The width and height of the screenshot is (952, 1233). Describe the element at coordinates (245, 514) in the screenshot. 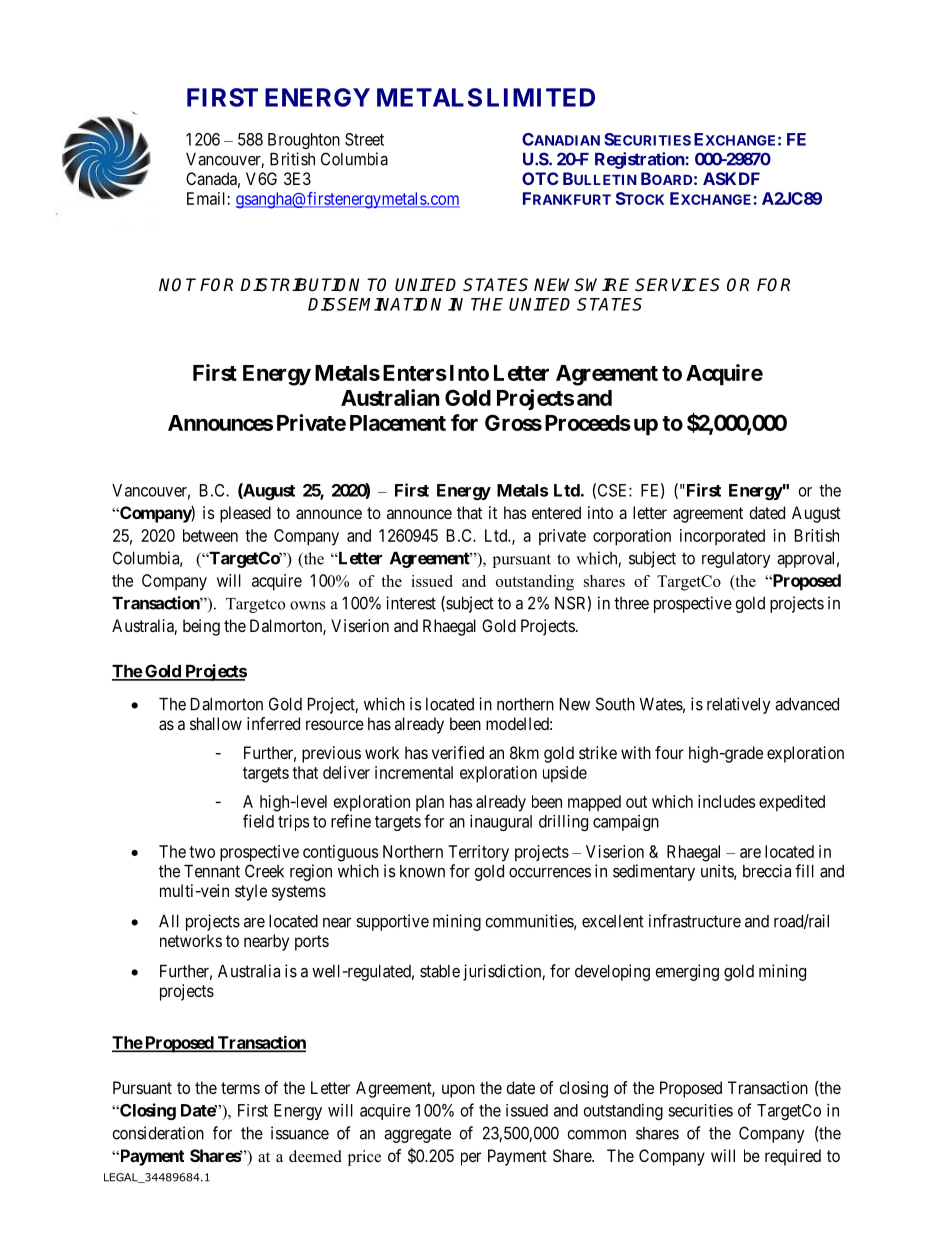

I see `pleased` at that location.
